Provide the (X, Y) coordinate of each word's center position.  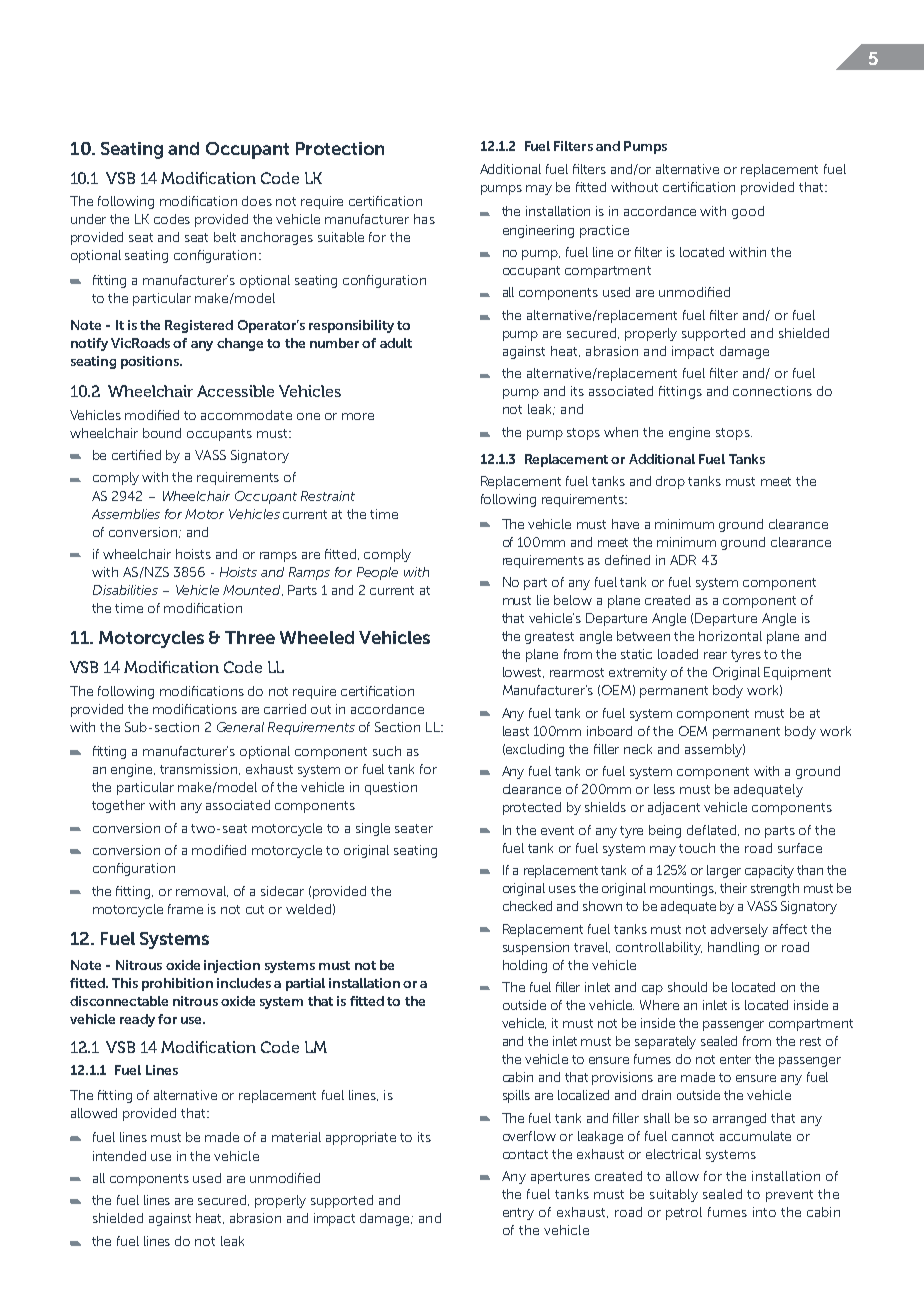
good (748, 212)
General (240, 727)
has (424, 219)
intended (119, 1156)
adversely (739, 930)
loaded (678, 654)
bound (162, 433)
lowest (523, 672)
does (257, 201)
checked (527, 906)
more (358, 416)
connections (772, 391)
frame (185, 909)
